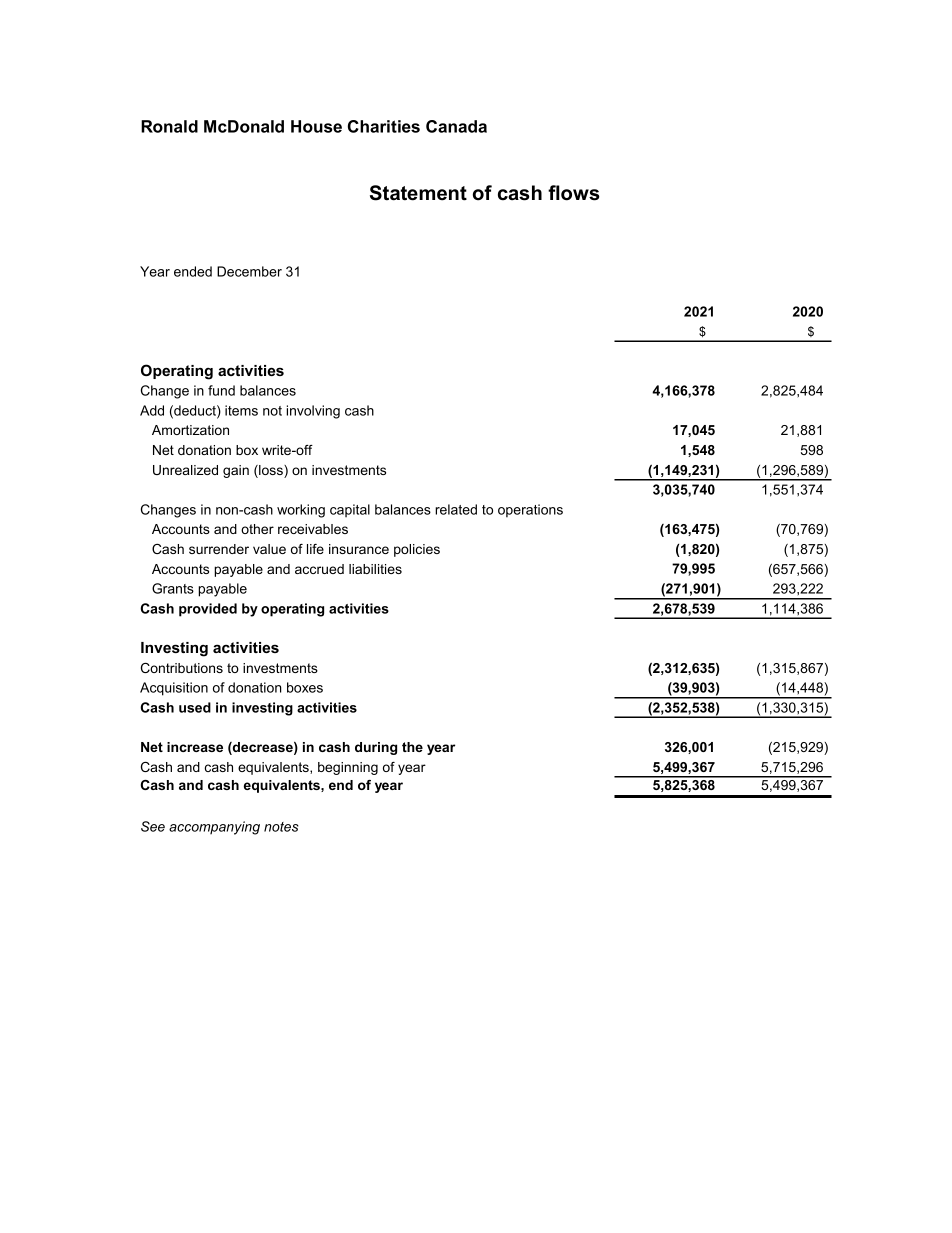 The image size is (952, 1233). Describe the element at coordinates (348, 768) in the screenshot. I see `beginning` at that location.
